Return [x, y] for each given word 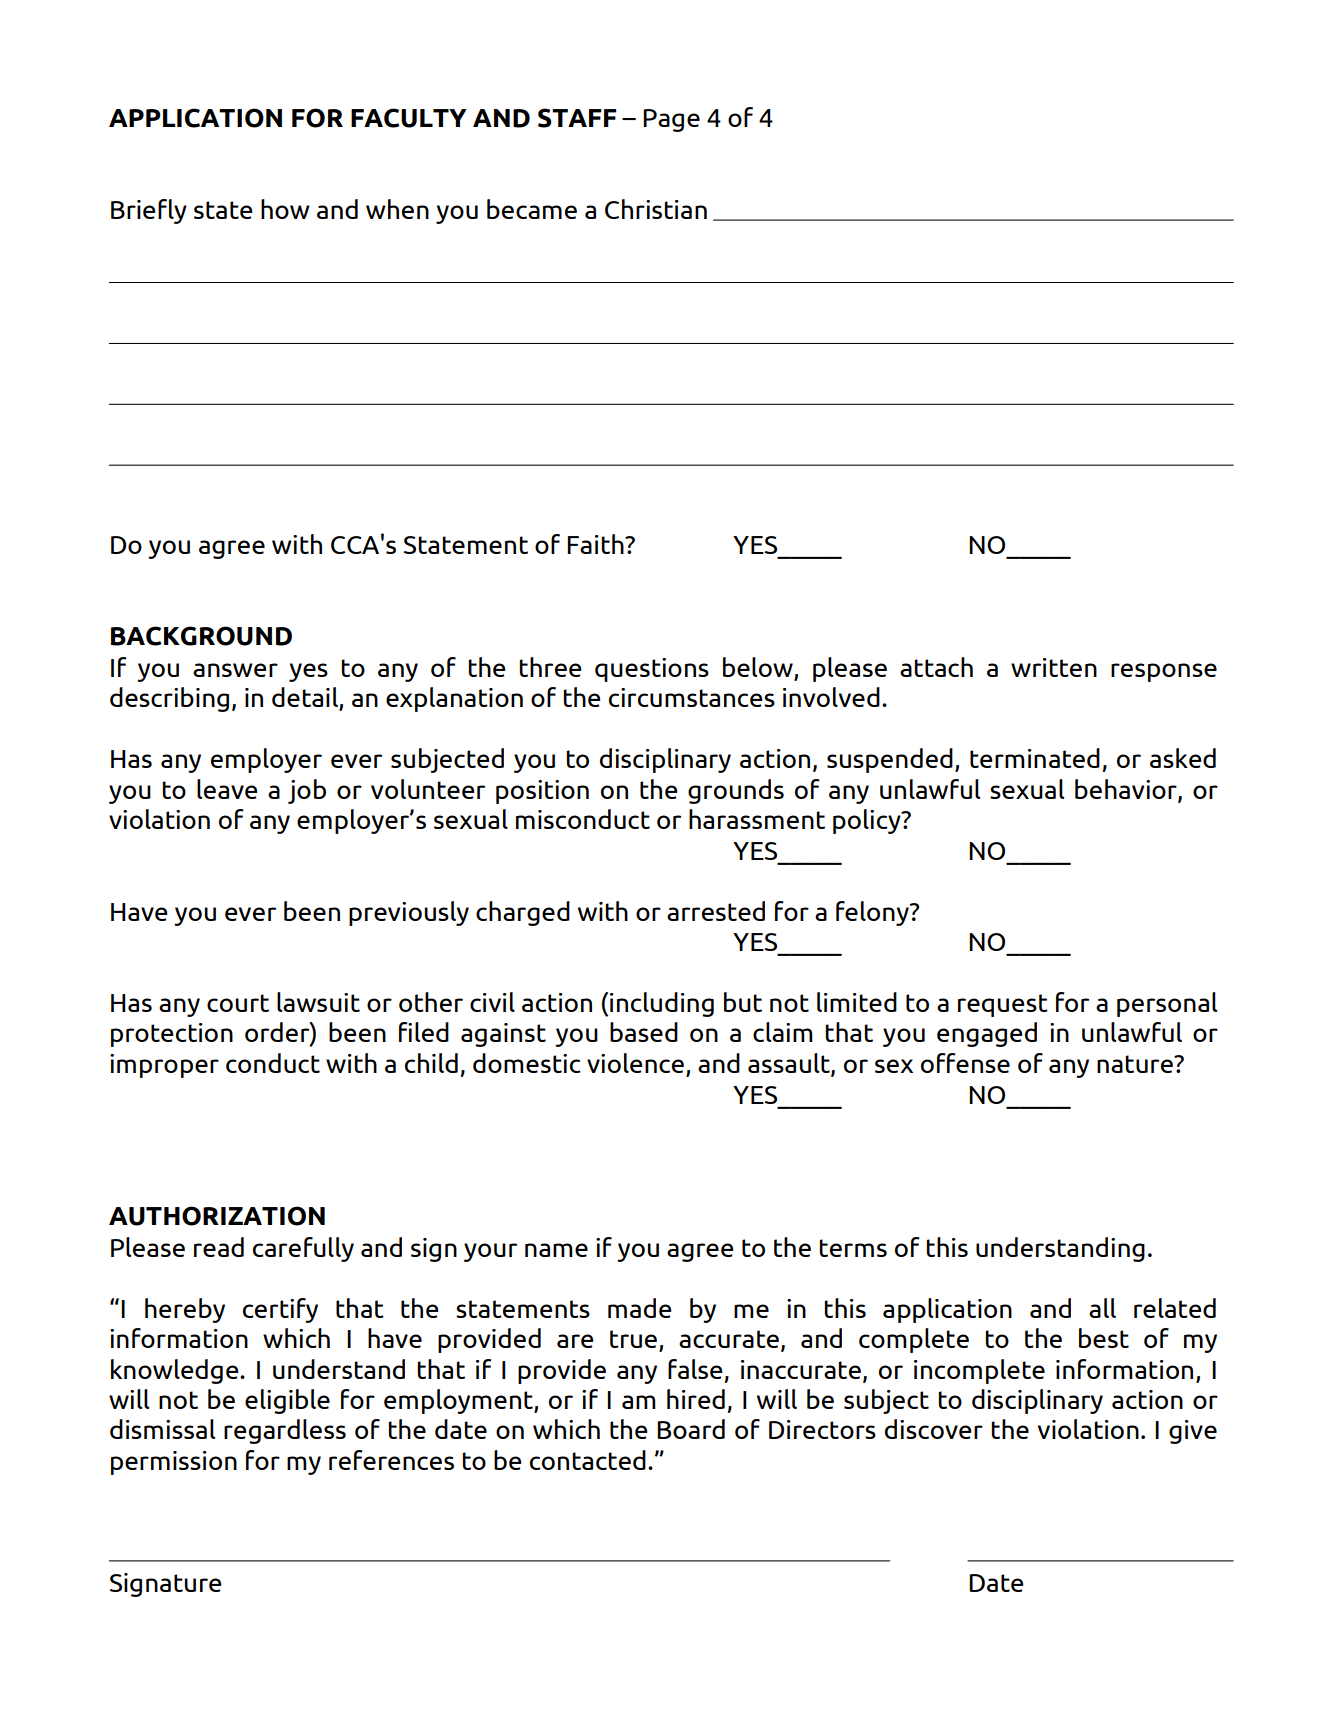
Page [671, 120]
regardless [285, 1431]
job [307, 791]
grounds [736, 791]
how [285, 209]
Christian [656, 209]
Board [691, 1429]
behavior [1127, 790]
